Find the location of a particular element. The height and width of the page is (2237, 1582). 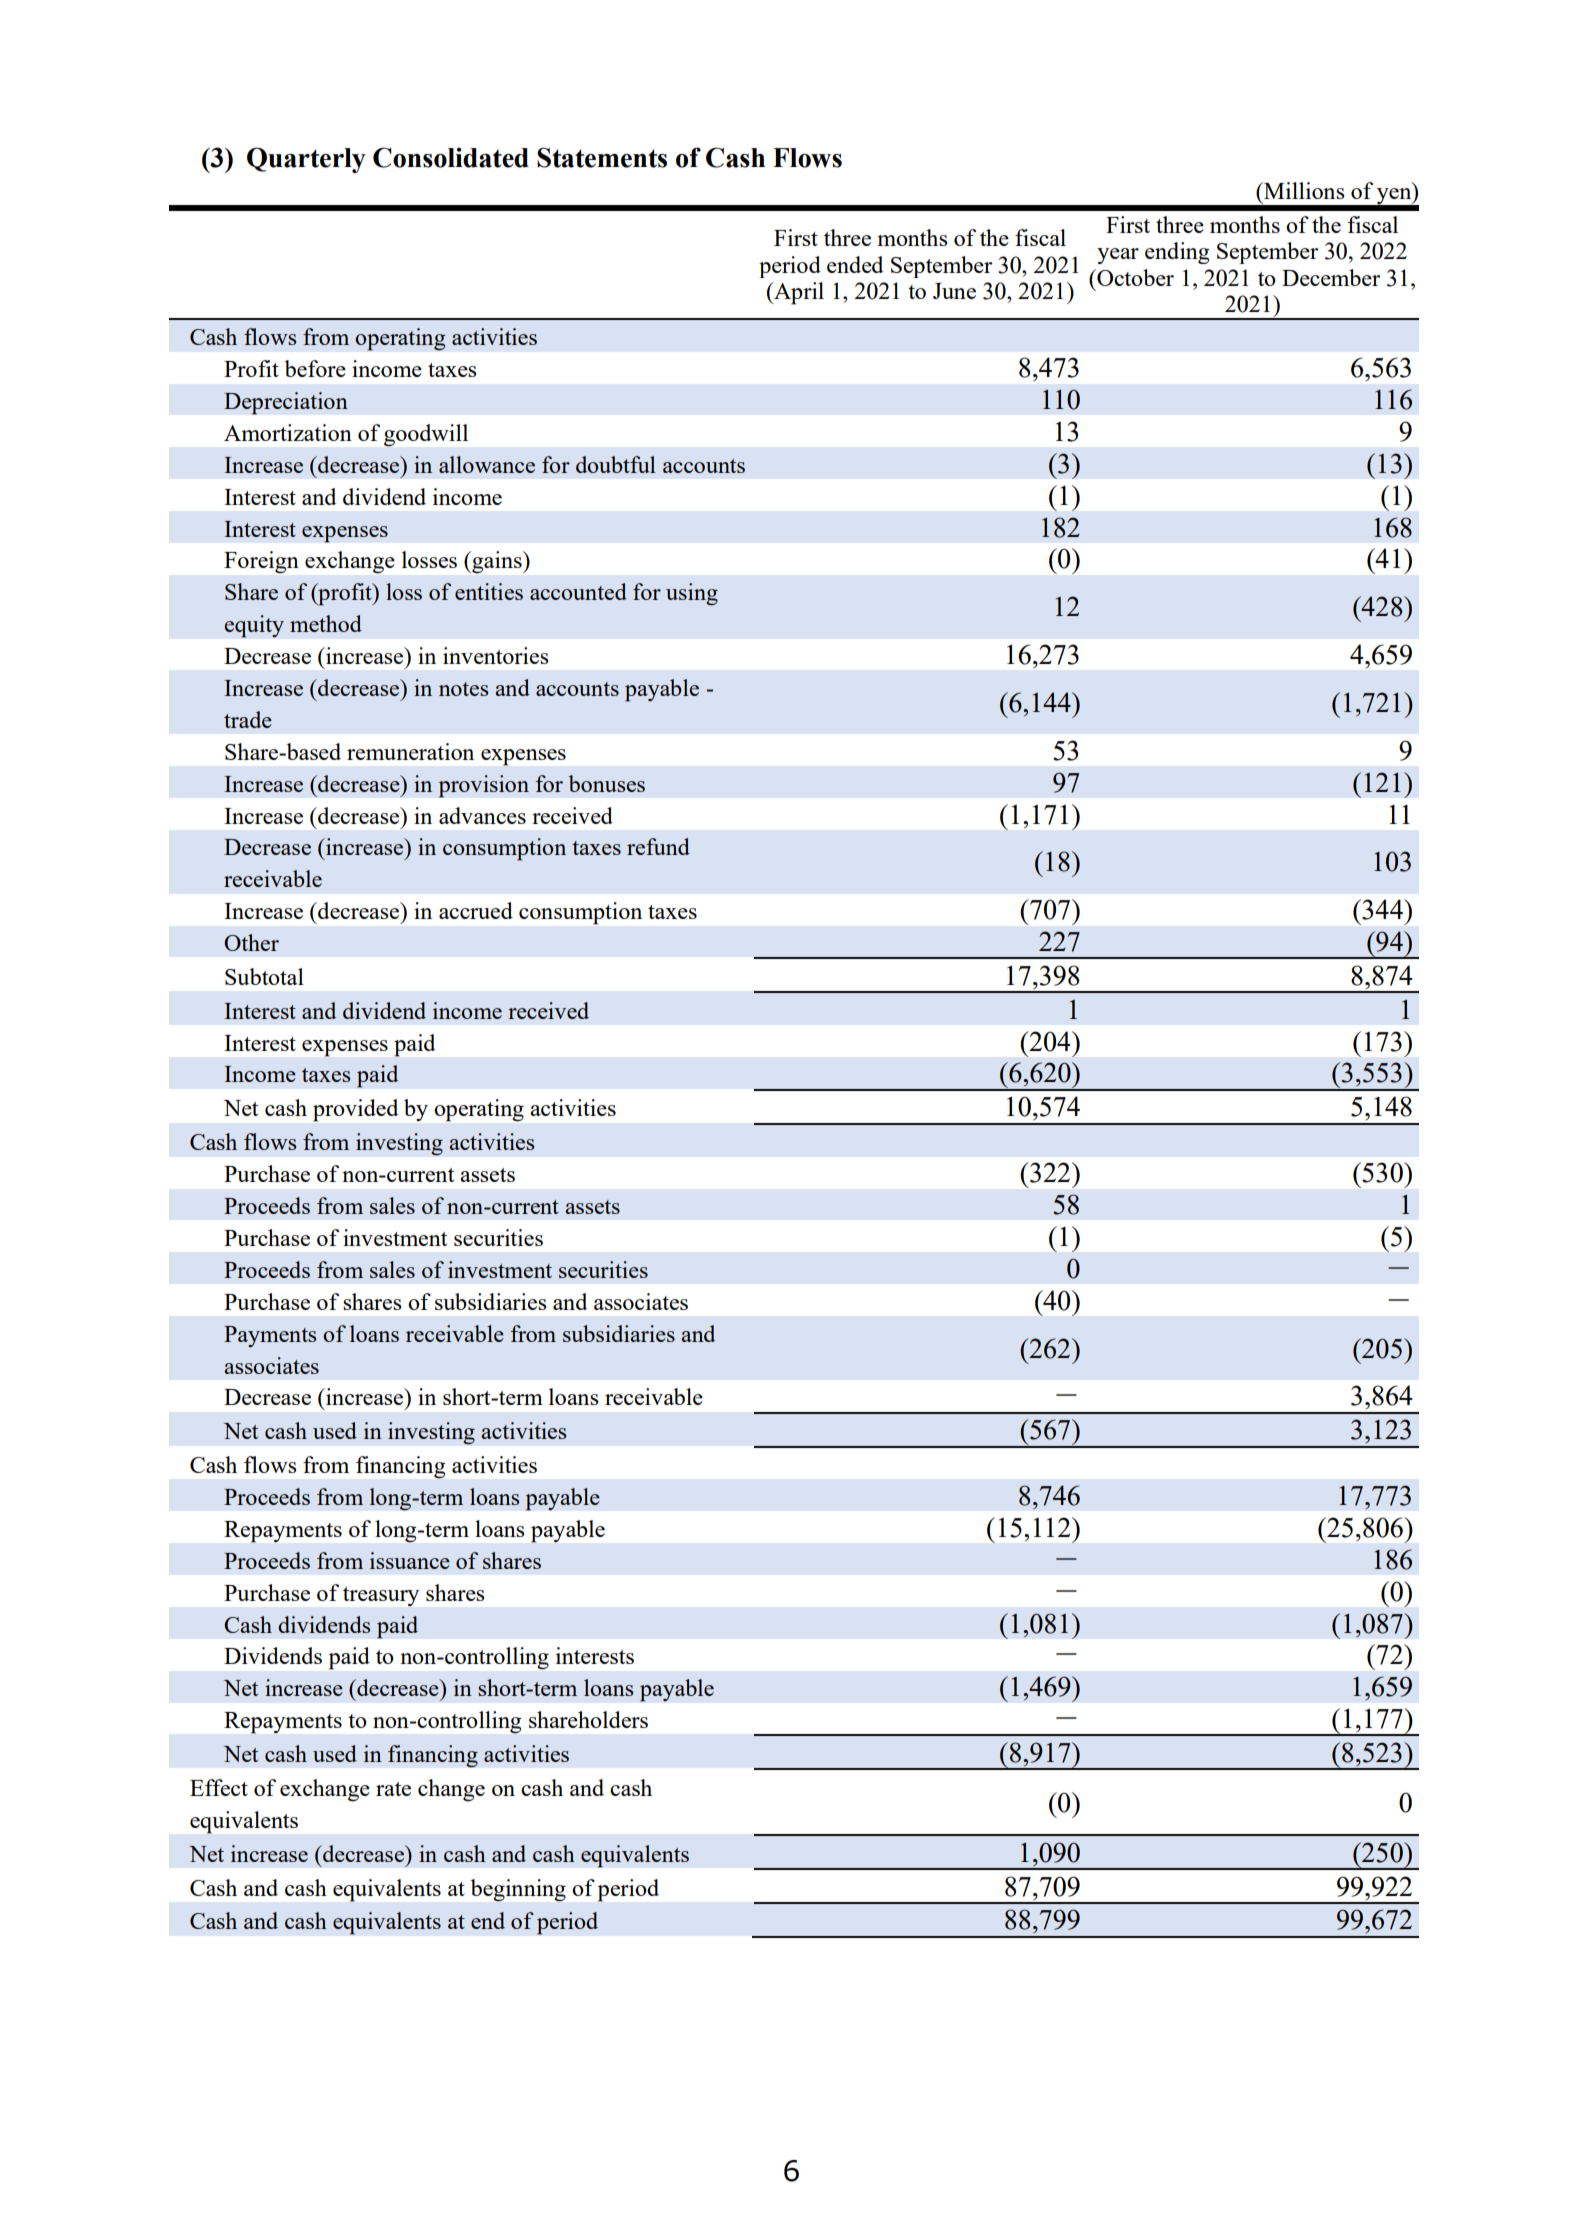

using is located at coordinates (692, 594).
